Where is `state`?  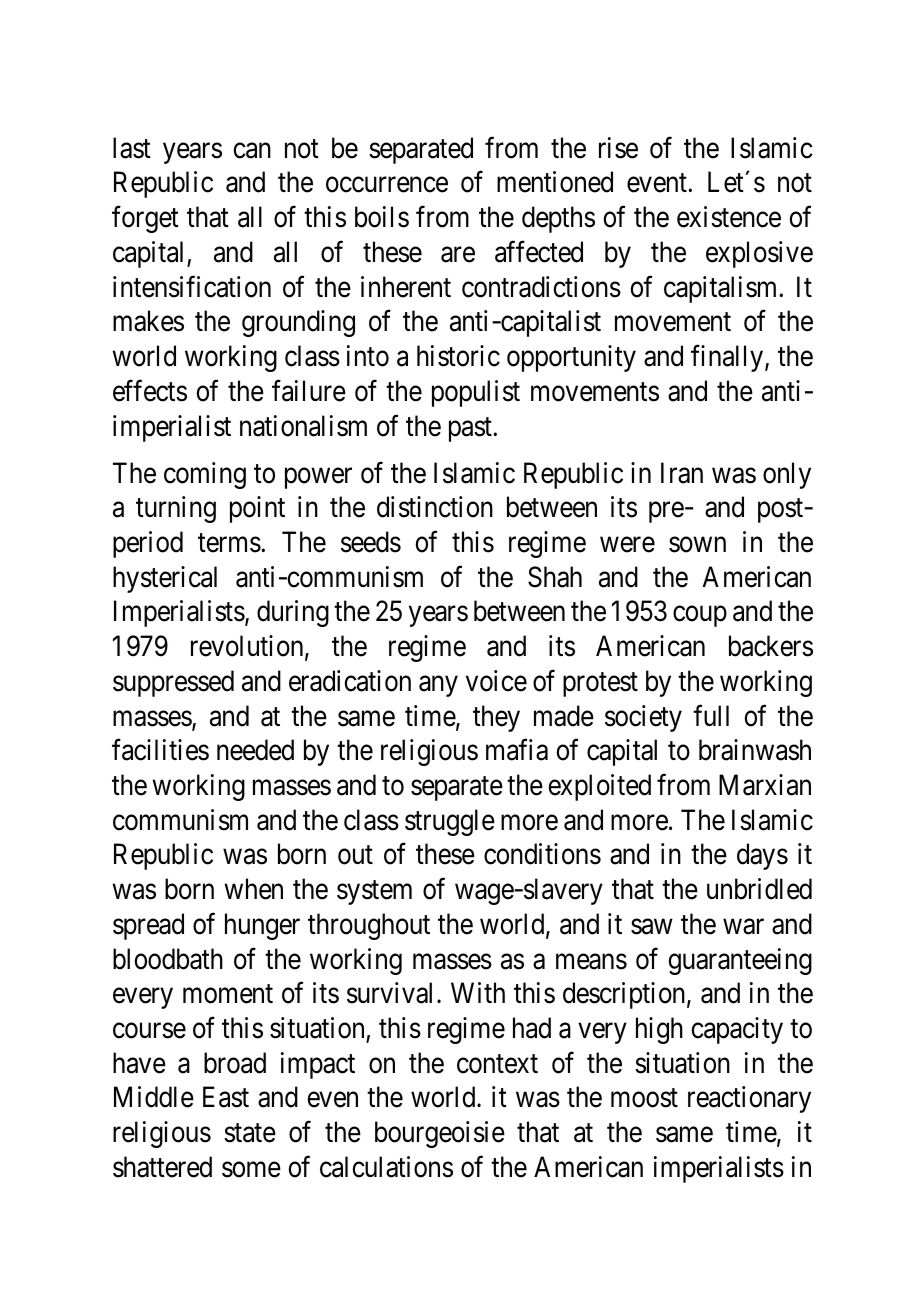
state is located at coordinates (250, 1133).
